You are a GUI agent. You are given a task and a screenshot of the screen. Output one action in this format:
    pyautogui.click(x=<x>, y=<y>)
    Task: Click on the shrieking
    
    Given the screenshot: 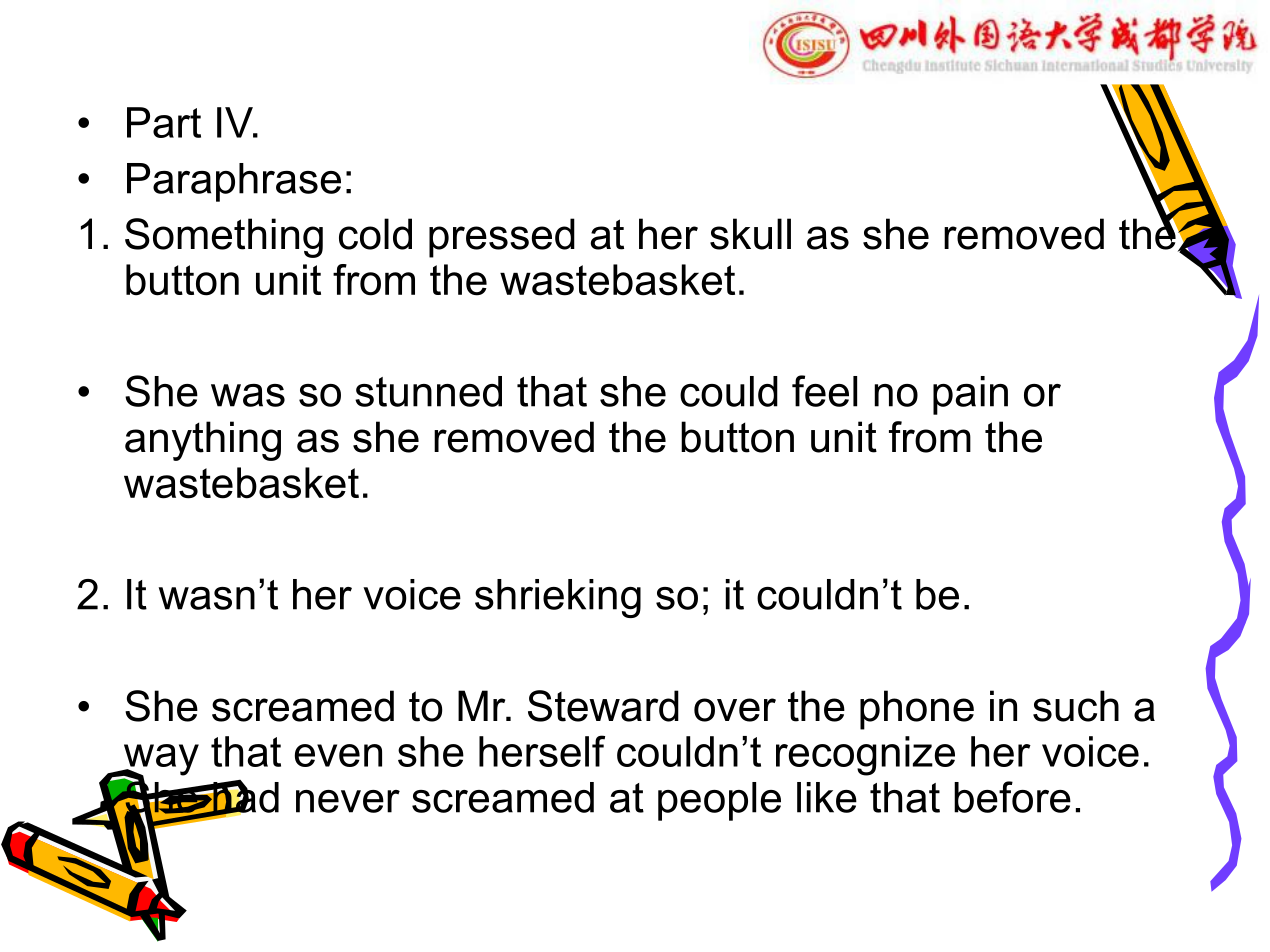 What is the action you would take?
    pyautogui.click(x=558, y=598)
